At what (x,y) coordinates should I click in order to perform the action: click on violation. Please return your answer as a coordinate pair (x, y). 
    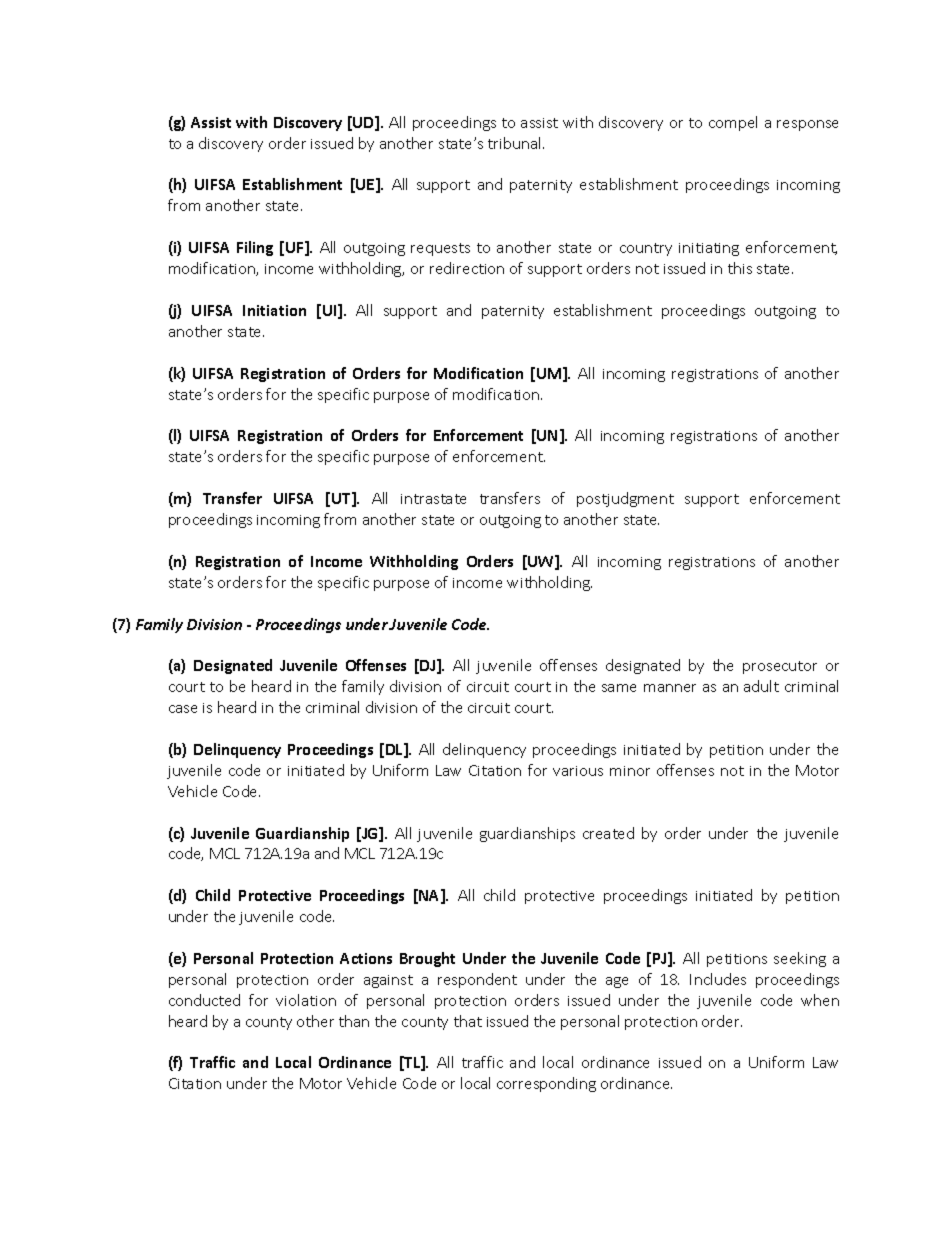
    Looking at the image, I should click on (306, 1000).
